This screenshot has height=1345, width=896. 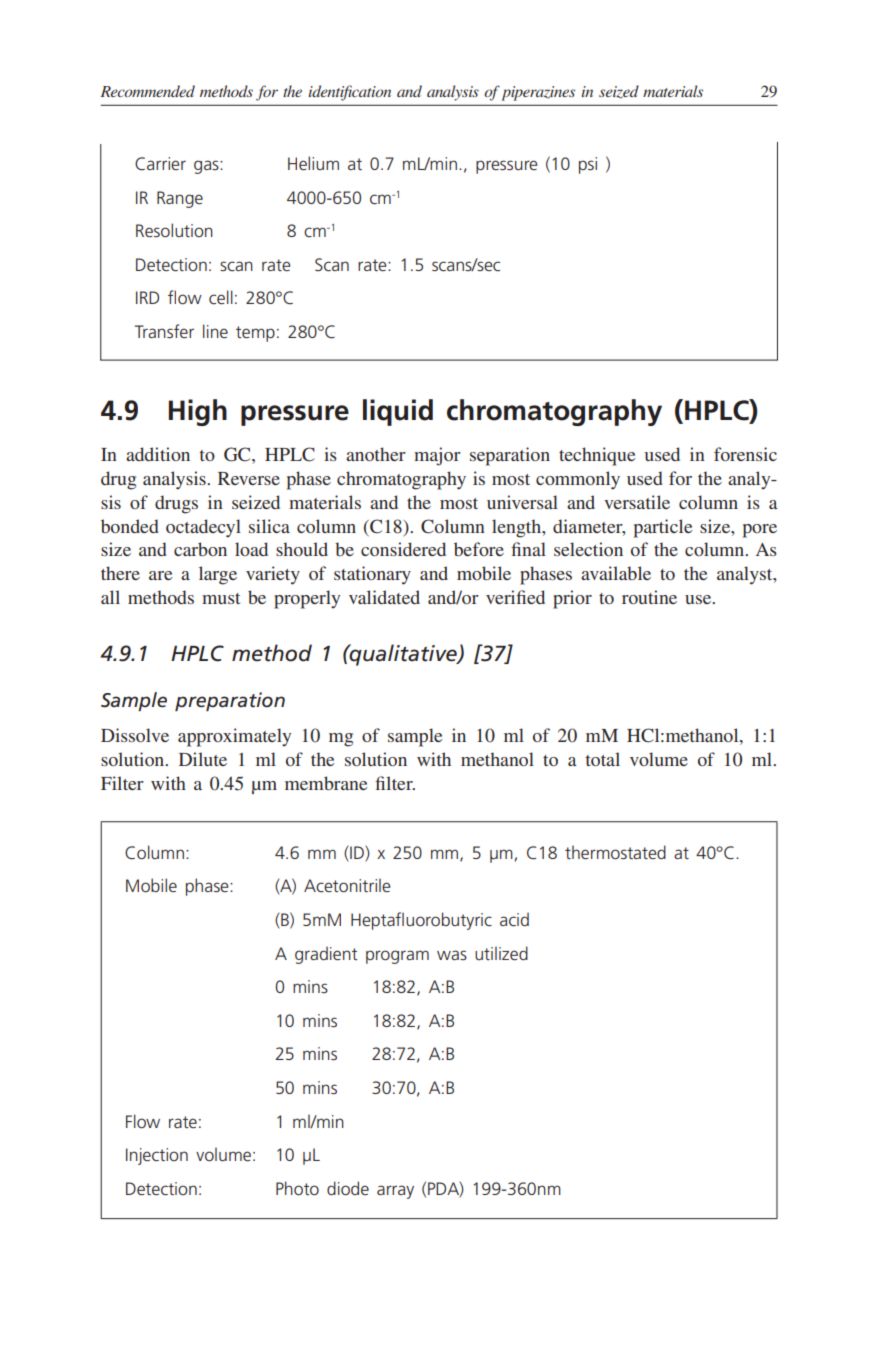 What do you see at coordinates (649, 597) in the screenshot?
I see `routine` at bounding box center [649, 597].
